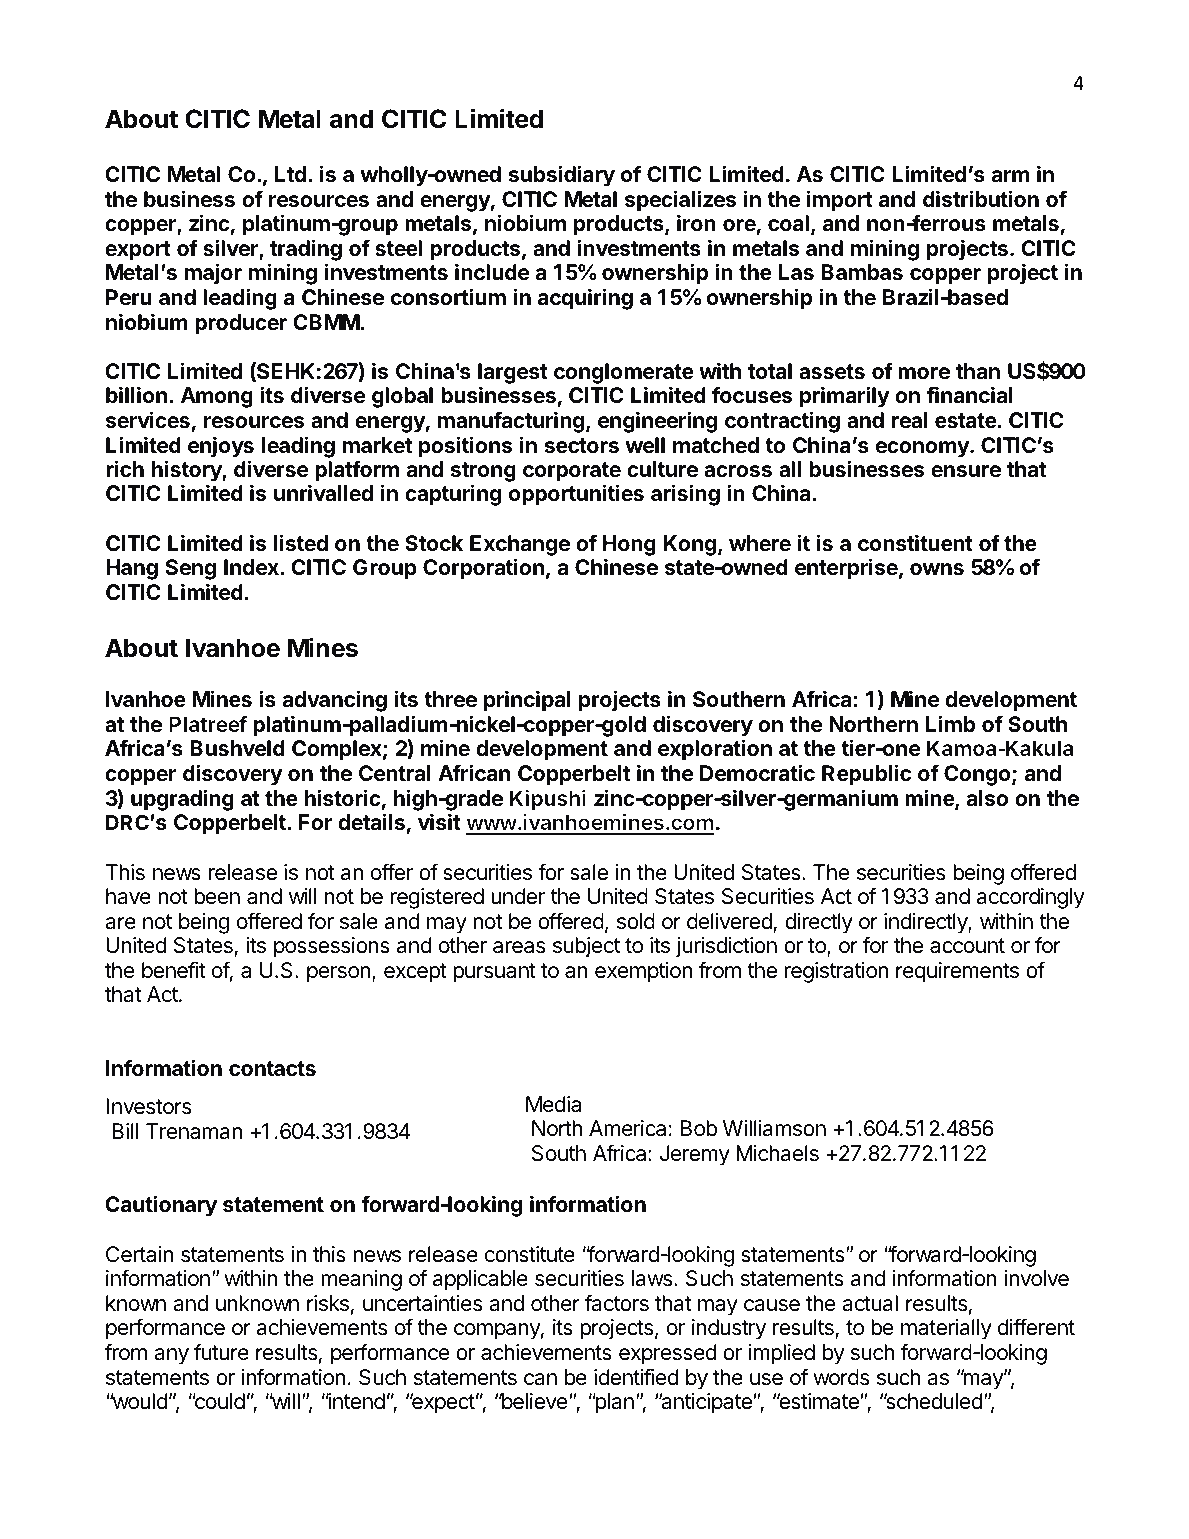 Image resolution: width=1189 pixels, height=1539 pixels. What do you see at coordinates (182, 800) in the image?
I see `upgrading` at bounding box center [182, 800].
